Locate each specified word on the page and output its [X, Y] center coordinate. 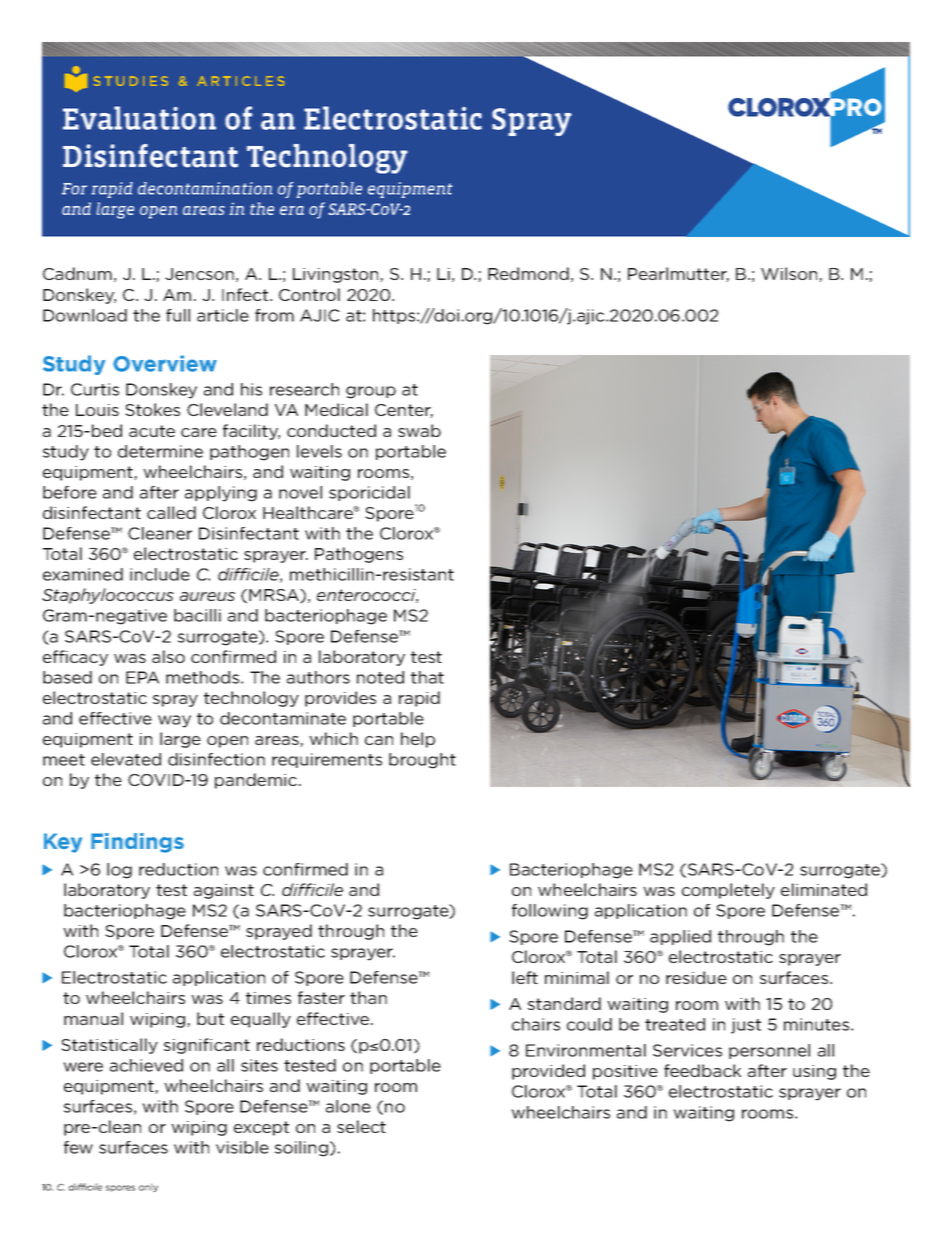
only [148, 1187]
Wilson [790, 274]
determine [160, 451]
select [361, 1126]
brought [422, 761]
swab [419, 430]
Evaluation [139, 118]
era [292, 210]
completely [728, 891]
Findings [137, 843]
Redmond [528, 273]
